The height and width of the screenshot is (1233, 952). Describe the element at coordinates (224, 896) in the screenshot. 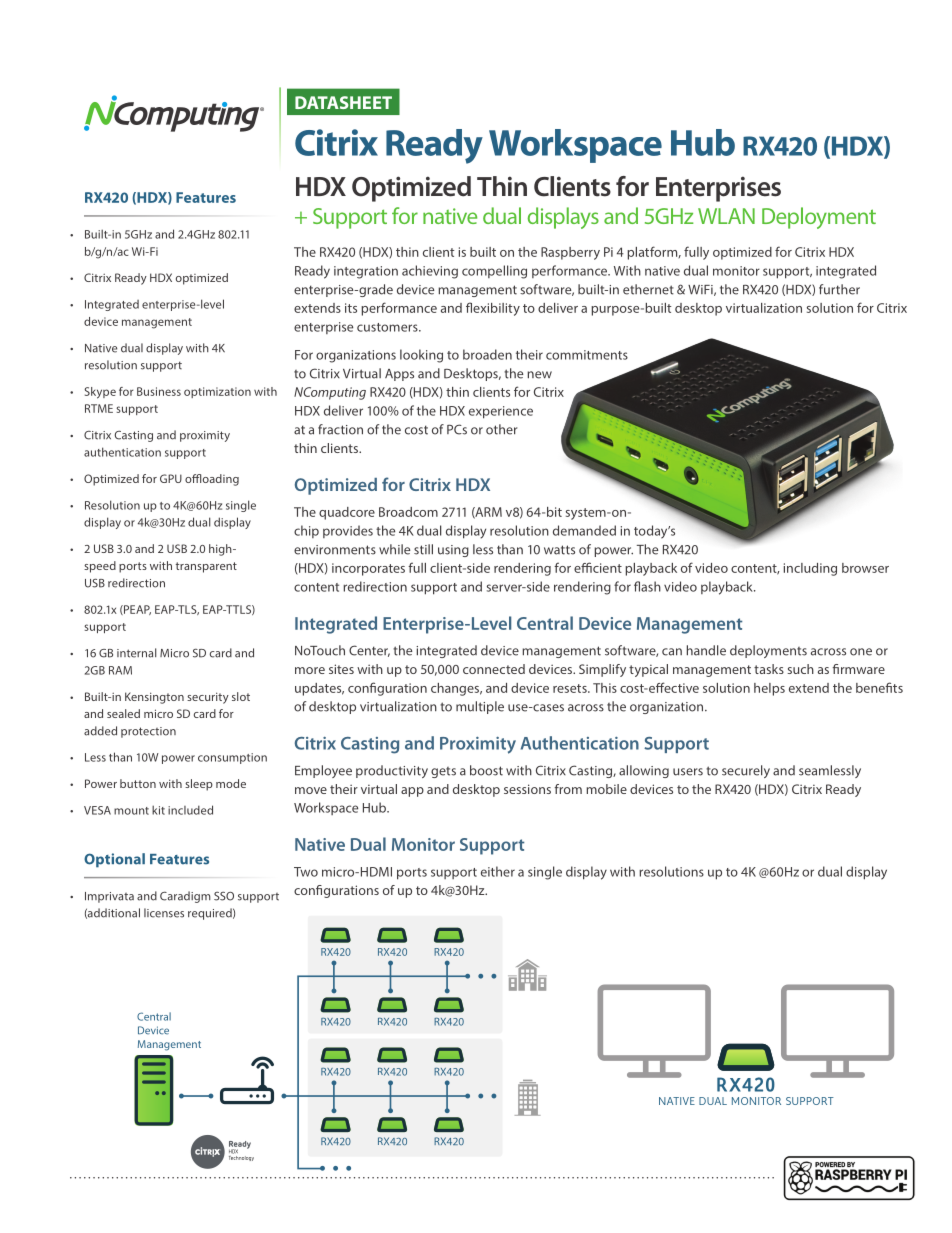

I see `SSO` at that location.
